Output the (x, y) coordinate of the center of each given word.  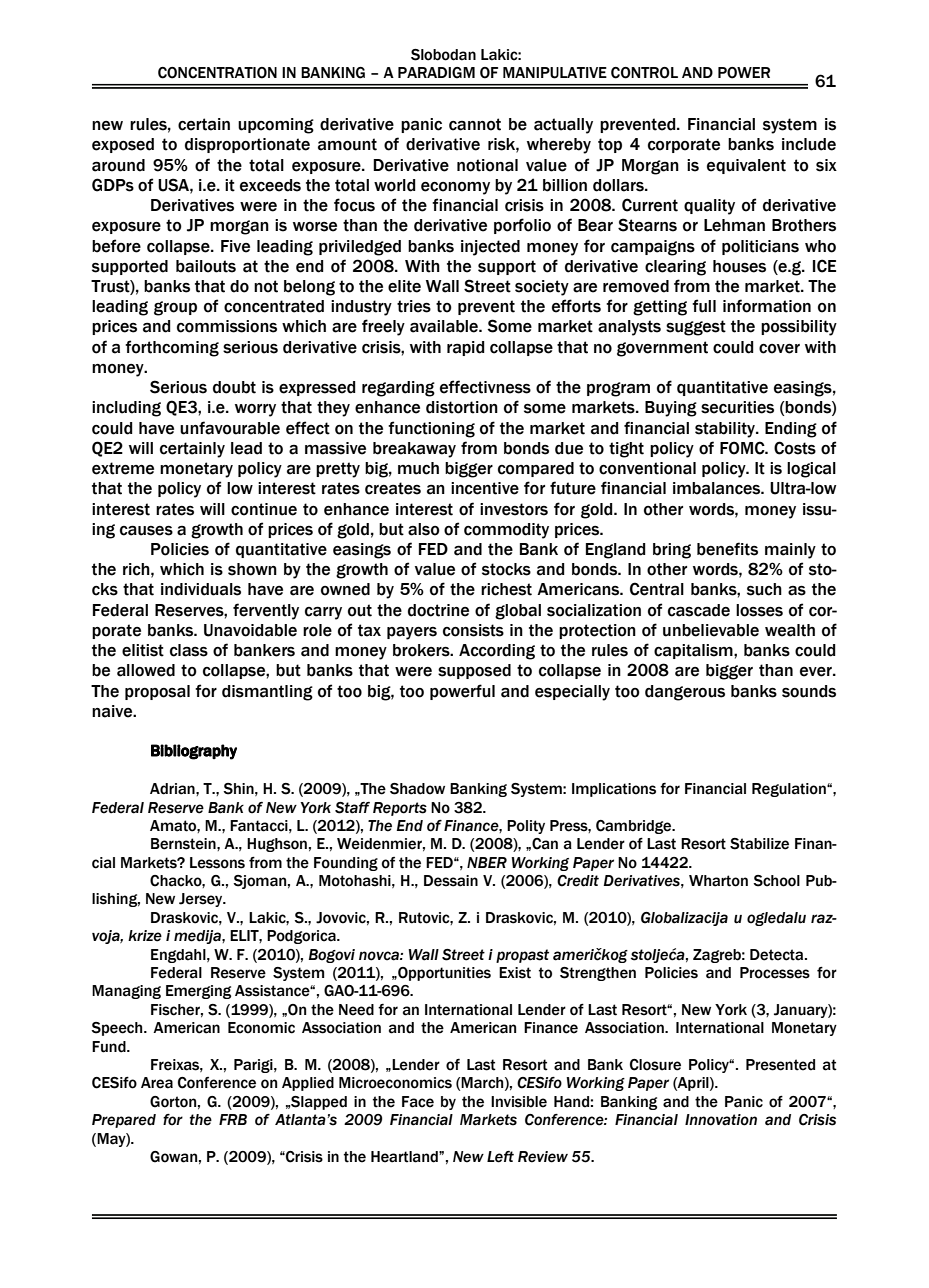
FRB (233, 1119)
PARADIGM (436, 73)
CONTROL (644, 73)
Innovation (721, 1120)
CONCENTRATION (217, 73)
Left (500, 1157)
